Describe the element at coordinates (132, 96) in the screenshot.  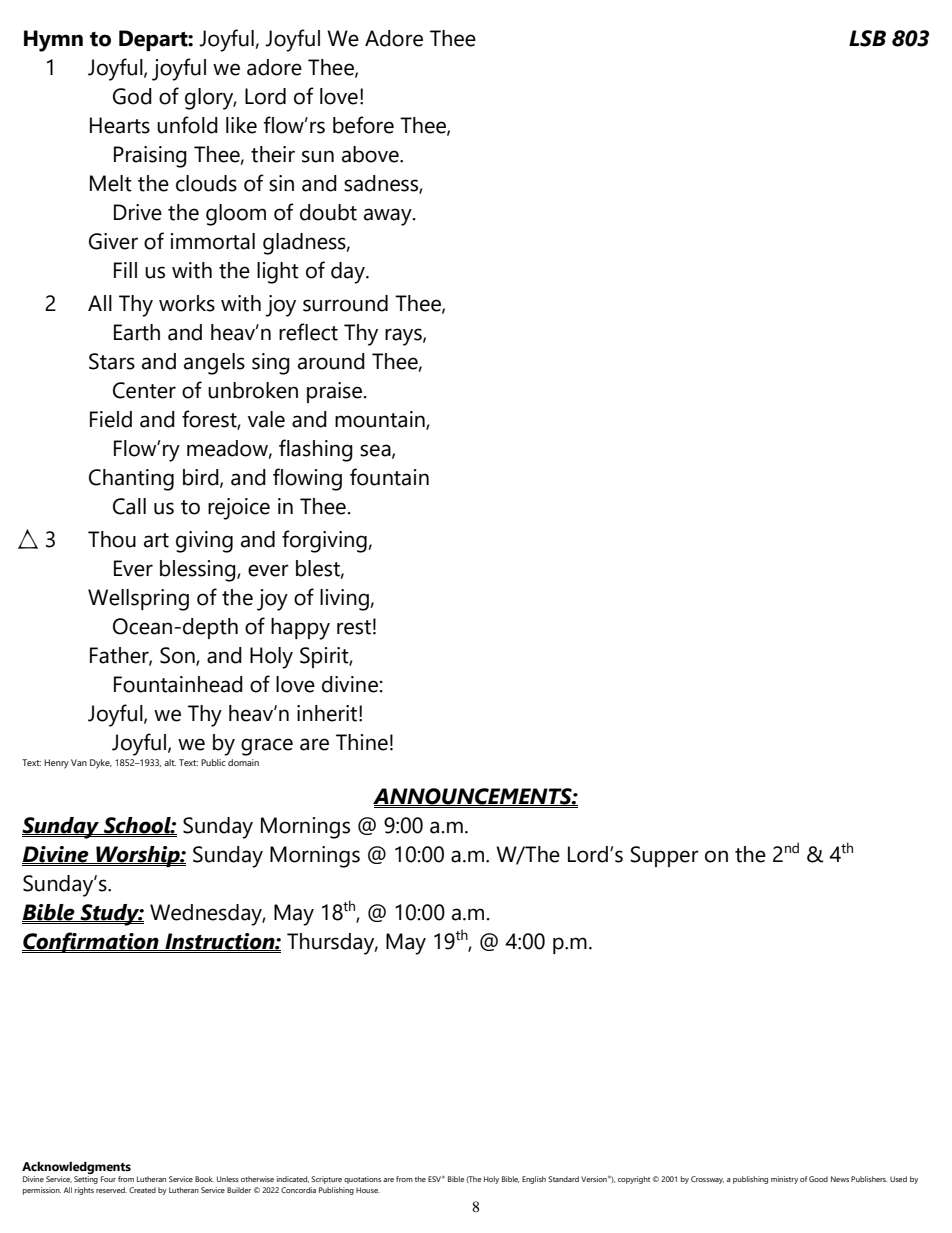
I see `God` at that location.
